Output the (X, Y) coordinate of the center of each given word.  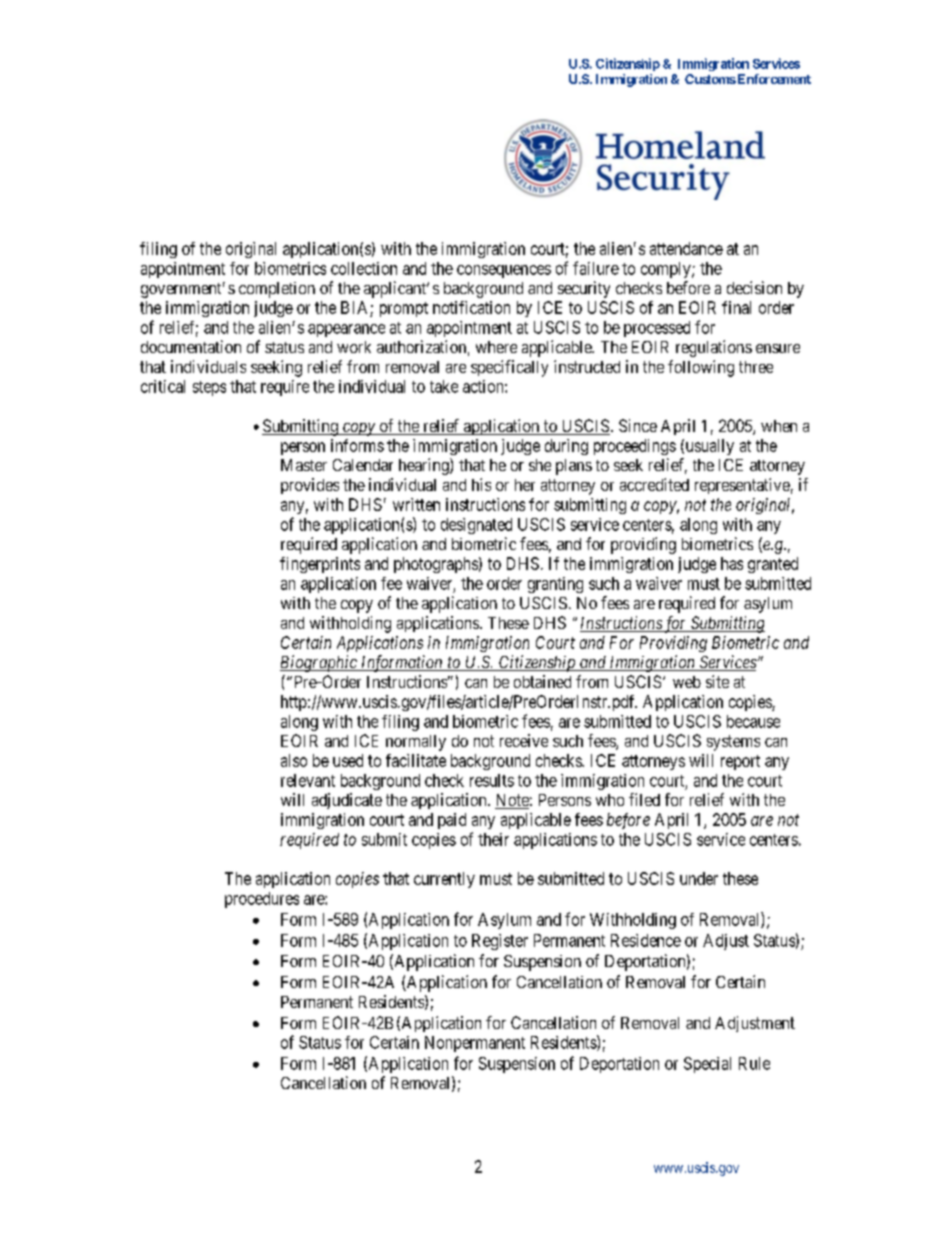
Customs (710, 79)
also (294, 760)
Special (707, 1065)
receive (524, 740)
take (444, 386)
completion (277, 290)
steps (209, 388)
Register (500, 942)
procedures (262, 900)
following (701, 368)
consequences (504, 271)
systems (733, 743)
